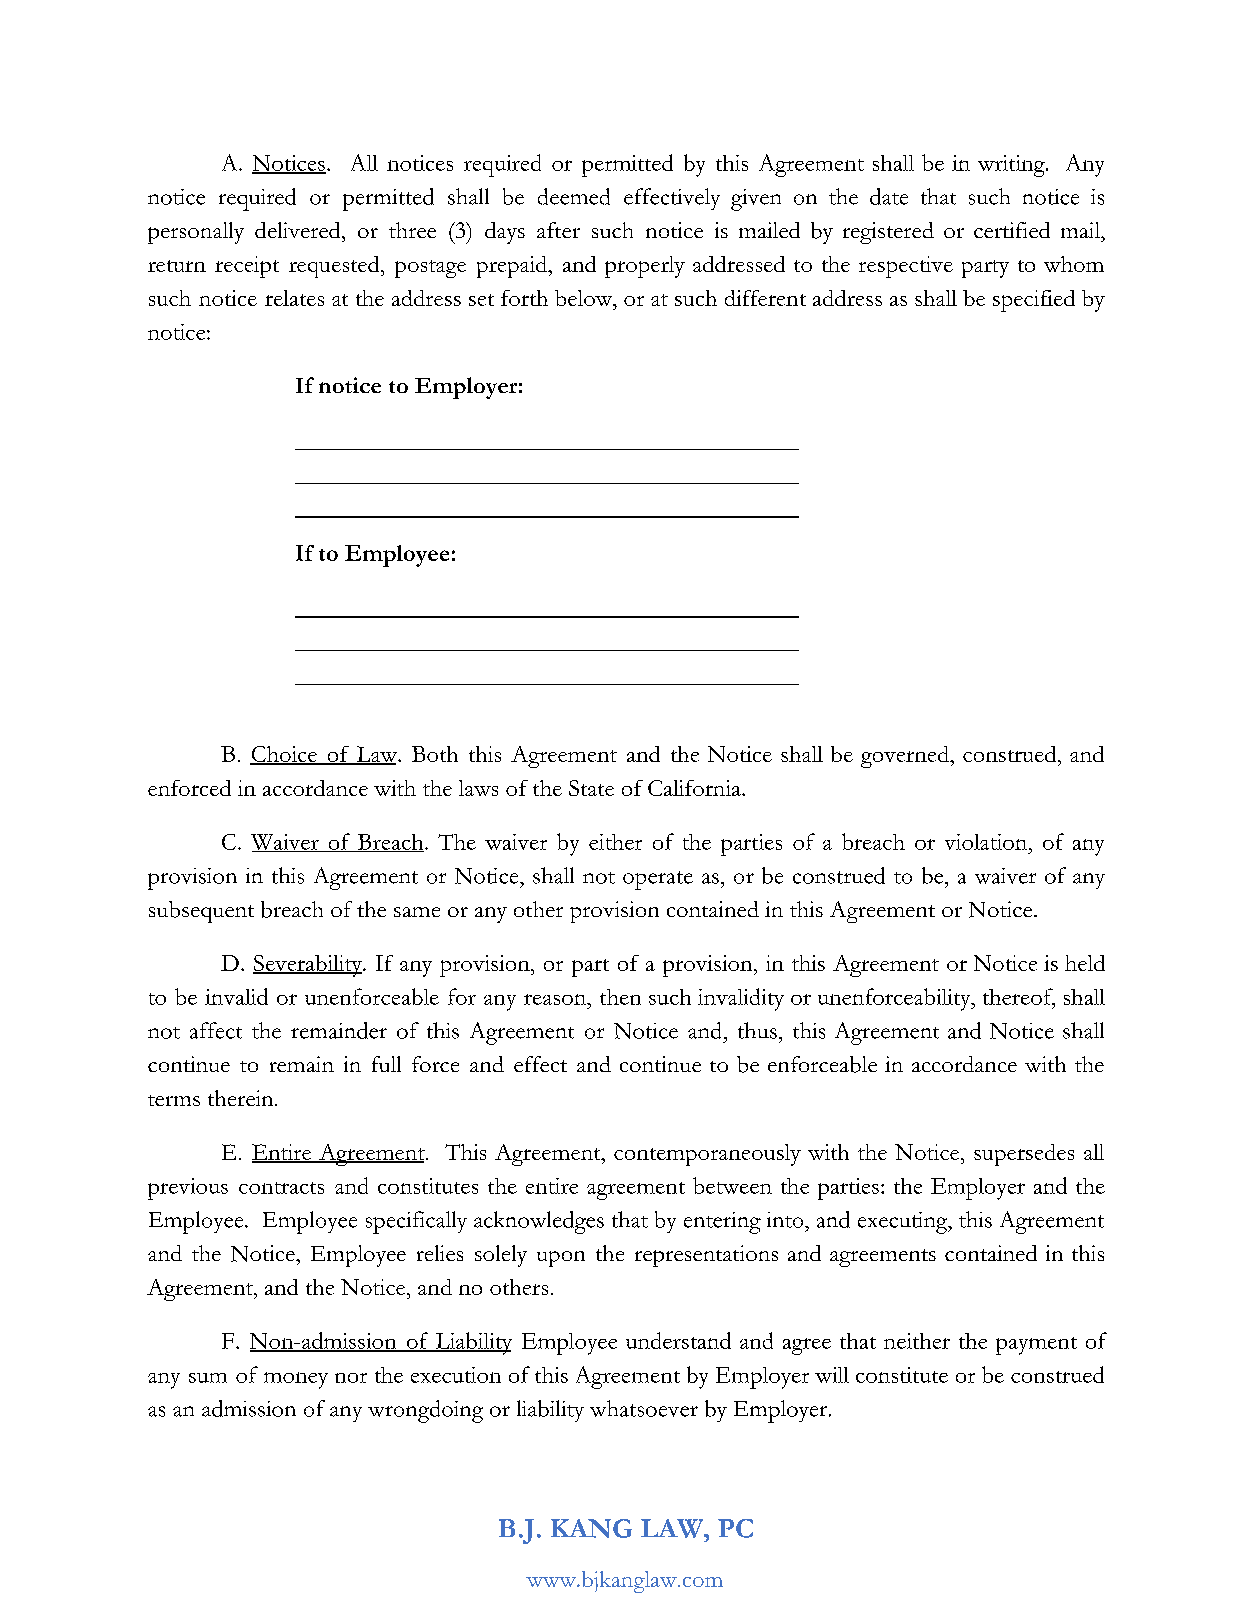 The width and height of the image is (1253, 1622). Describe the element at coordinates (620, 997) in the image. I see `then` at that location.
